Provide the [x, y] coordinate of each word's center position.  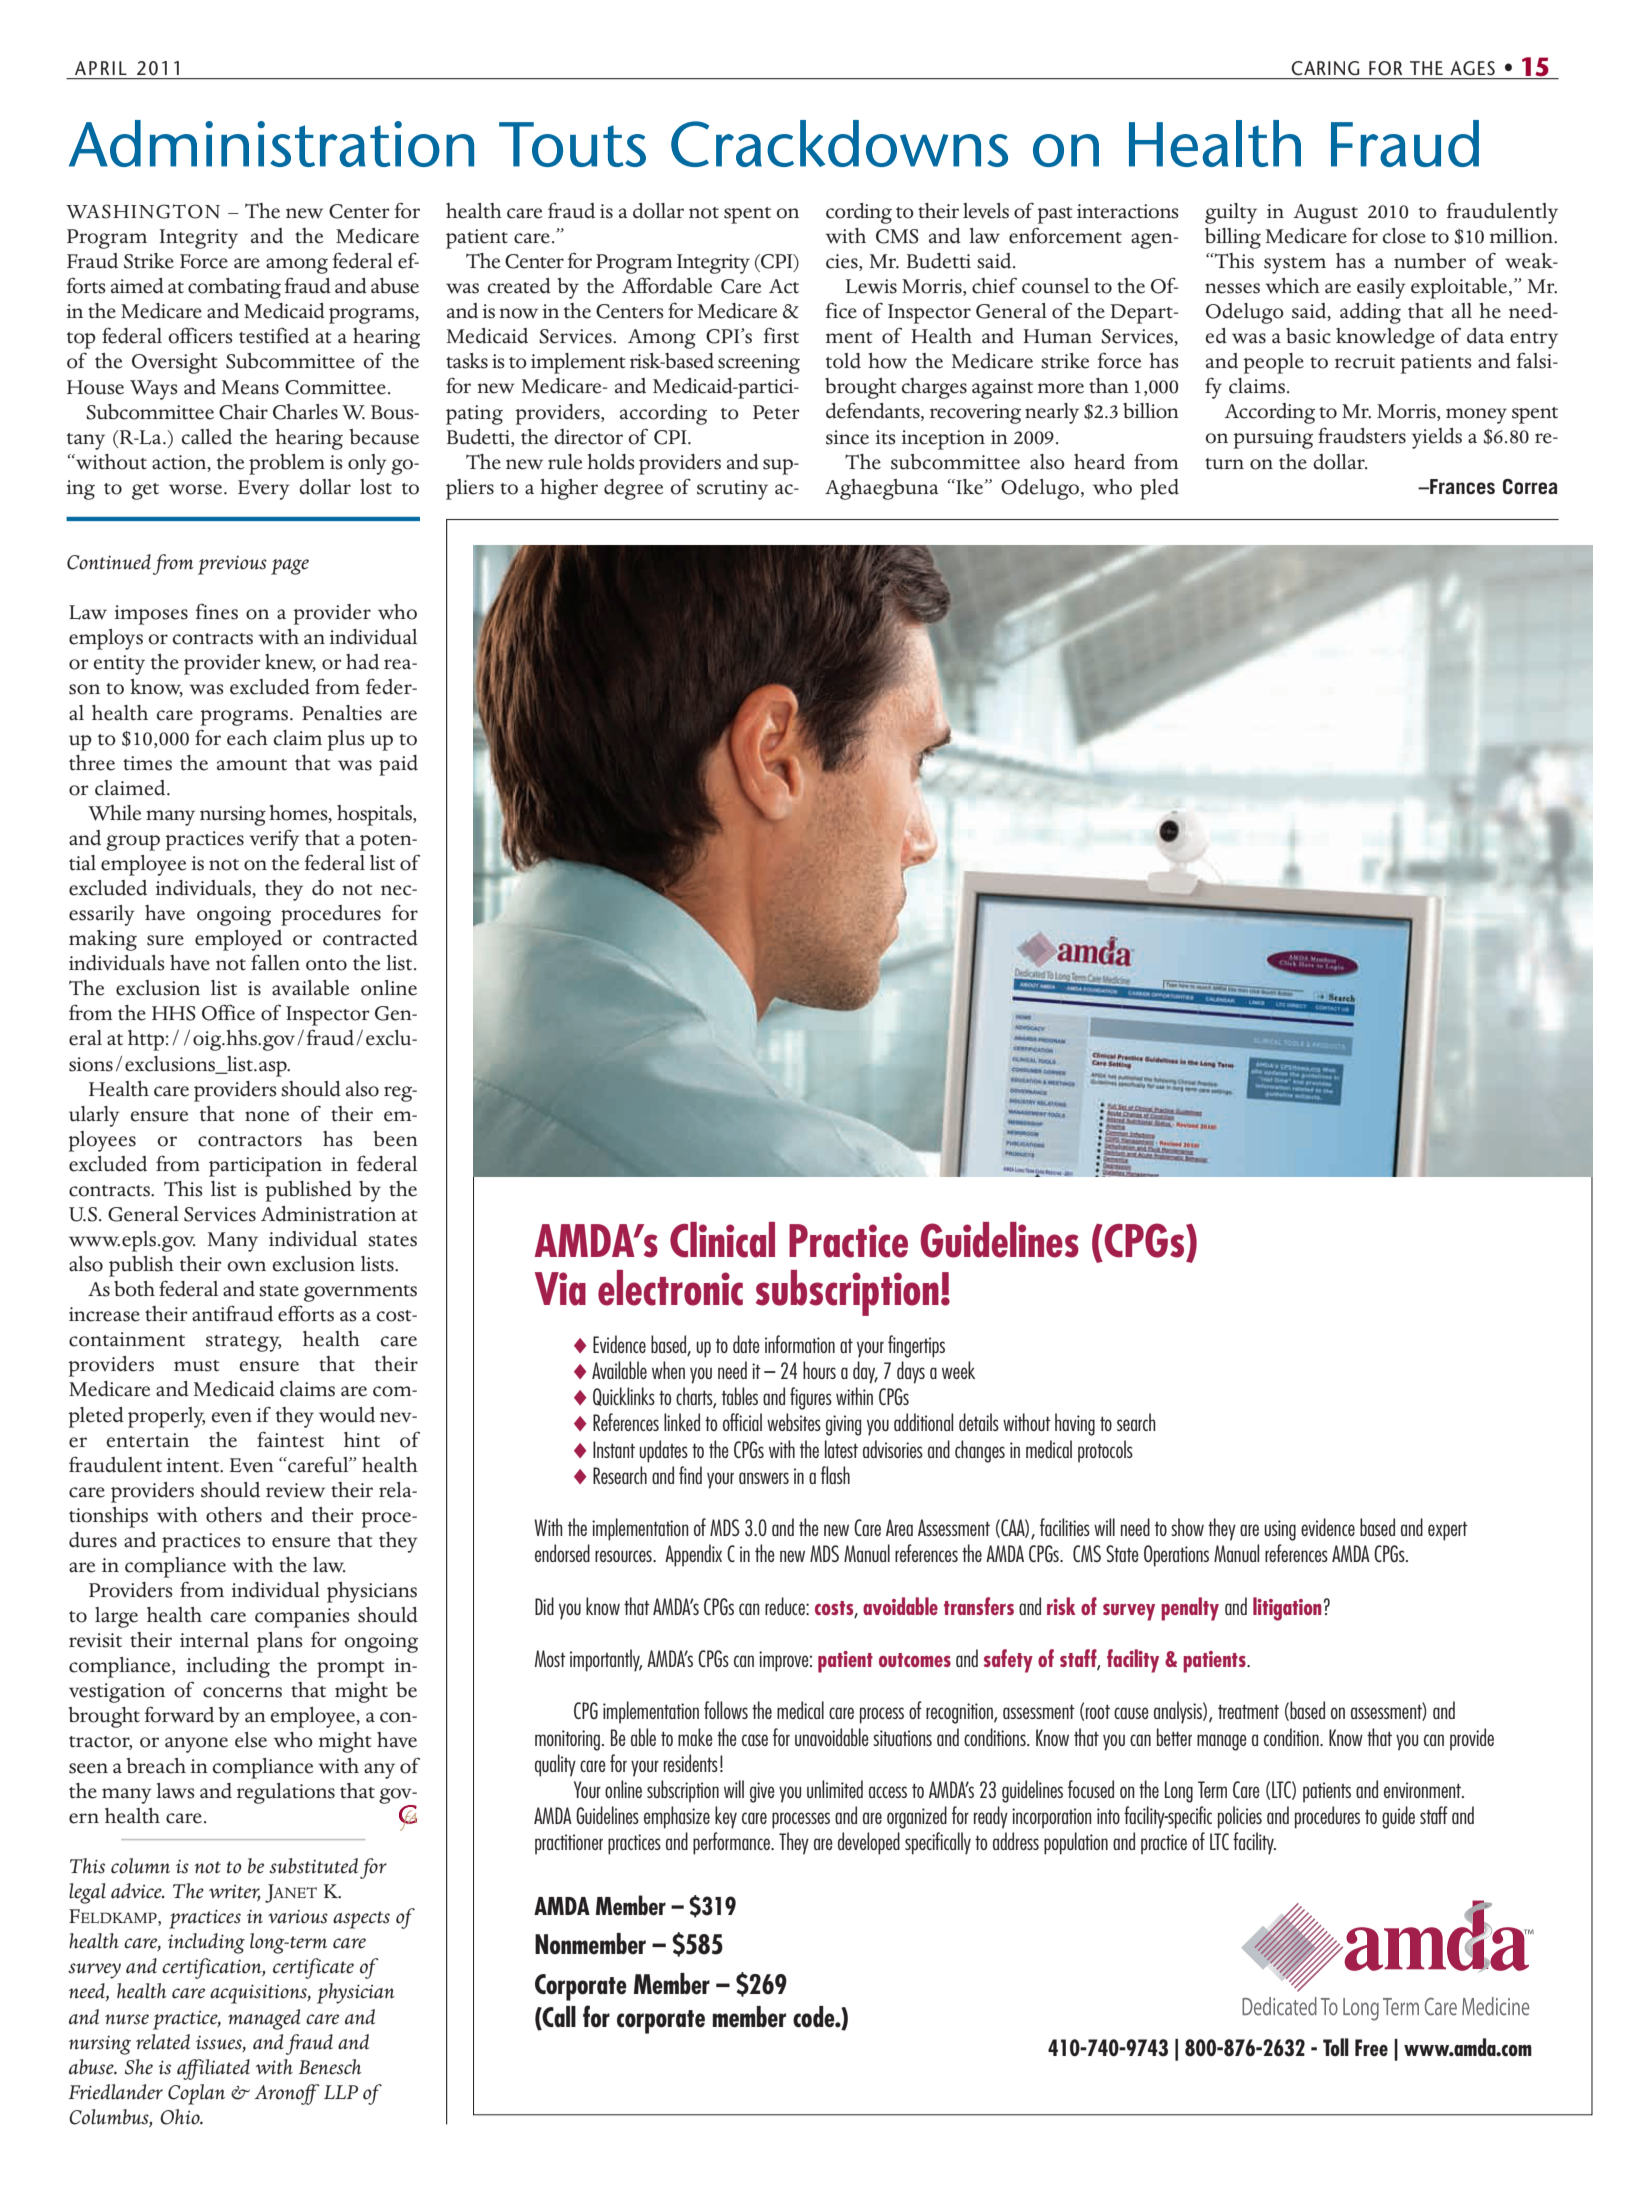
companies [302, 1618]
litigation [1287, 1609]
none [267, 1116]
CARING [1325, 68]
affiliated [213, 2069]
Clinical [722, 1240]
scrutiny [732, 490]
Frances [1461, 486]
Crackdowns [839, 143]
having [1075, 1424]
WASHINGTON [143, 211]
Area [899, 1527]
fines [217, 611]
